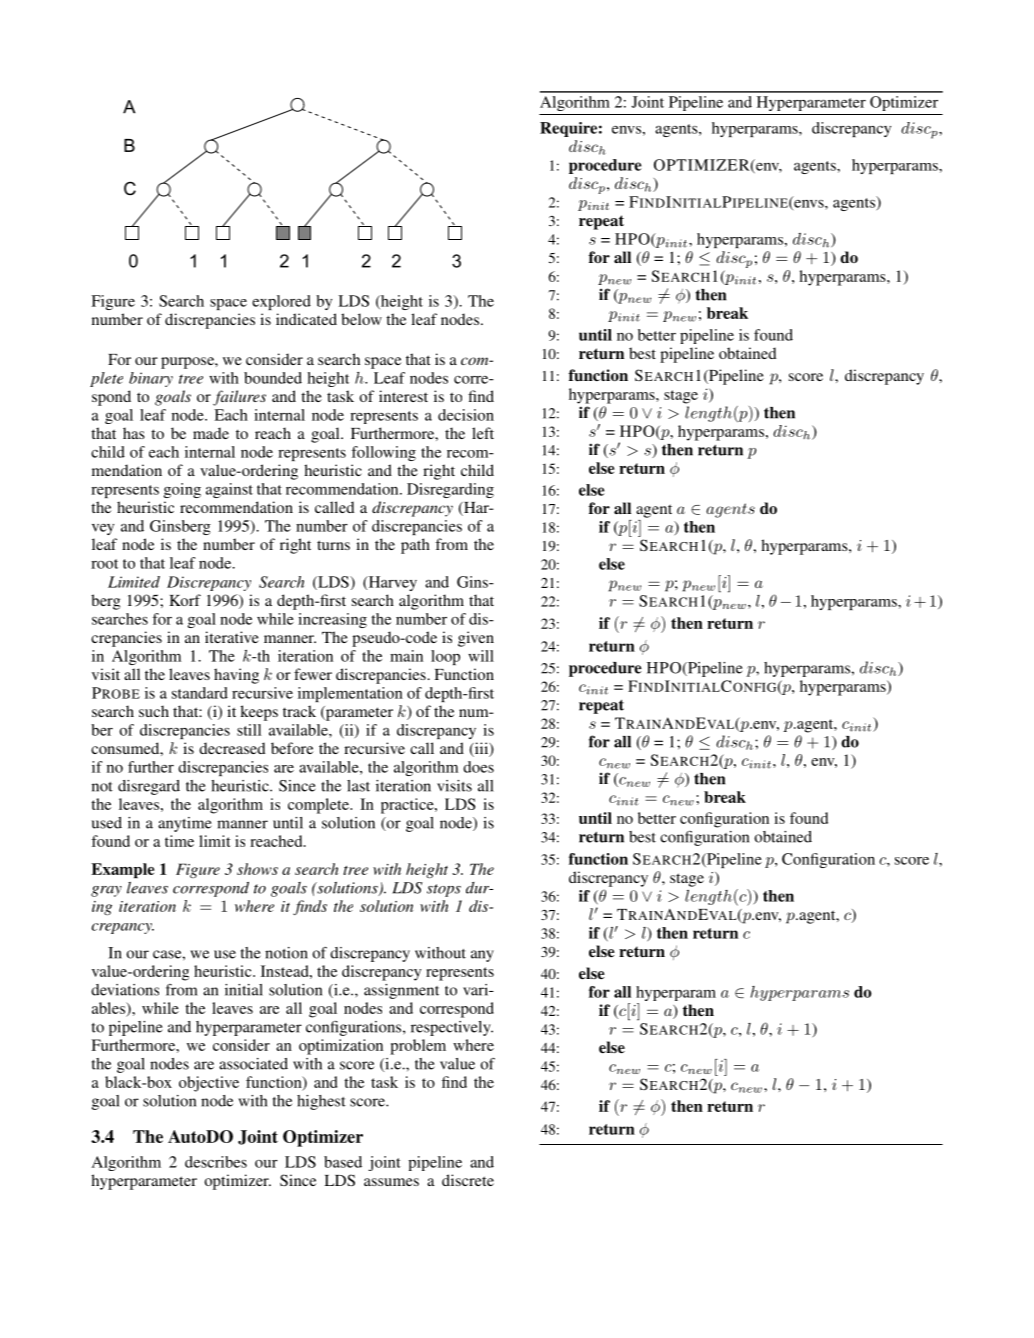 The width and height of the image is (1034, 1338). What do you see at coordinates (188, 363) in the image?
I see `purpose` at bounding box center [188, 363].
